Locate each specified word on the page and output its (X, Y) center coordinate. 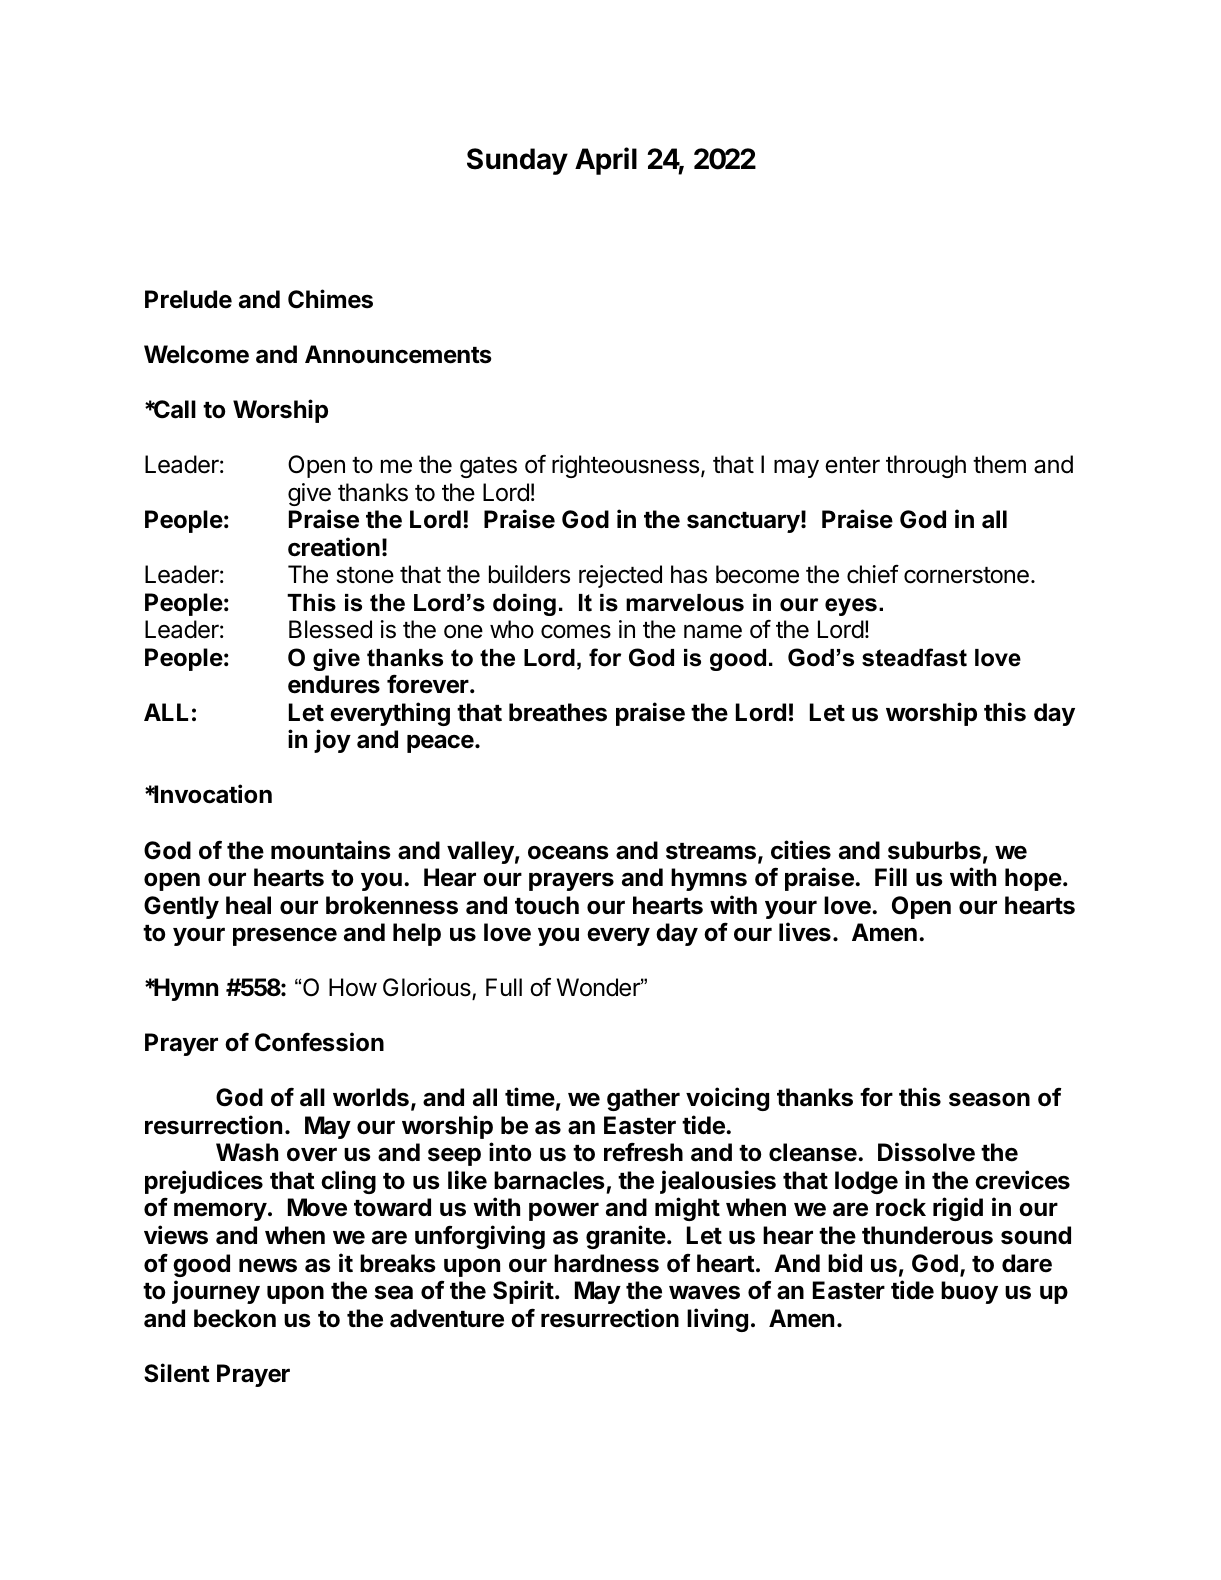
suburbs (934, 850)
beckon (235, 1318)
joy (332, 741)
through (926, 466)
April (606, 161)
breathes (558, 712)
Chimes (330, 299)
